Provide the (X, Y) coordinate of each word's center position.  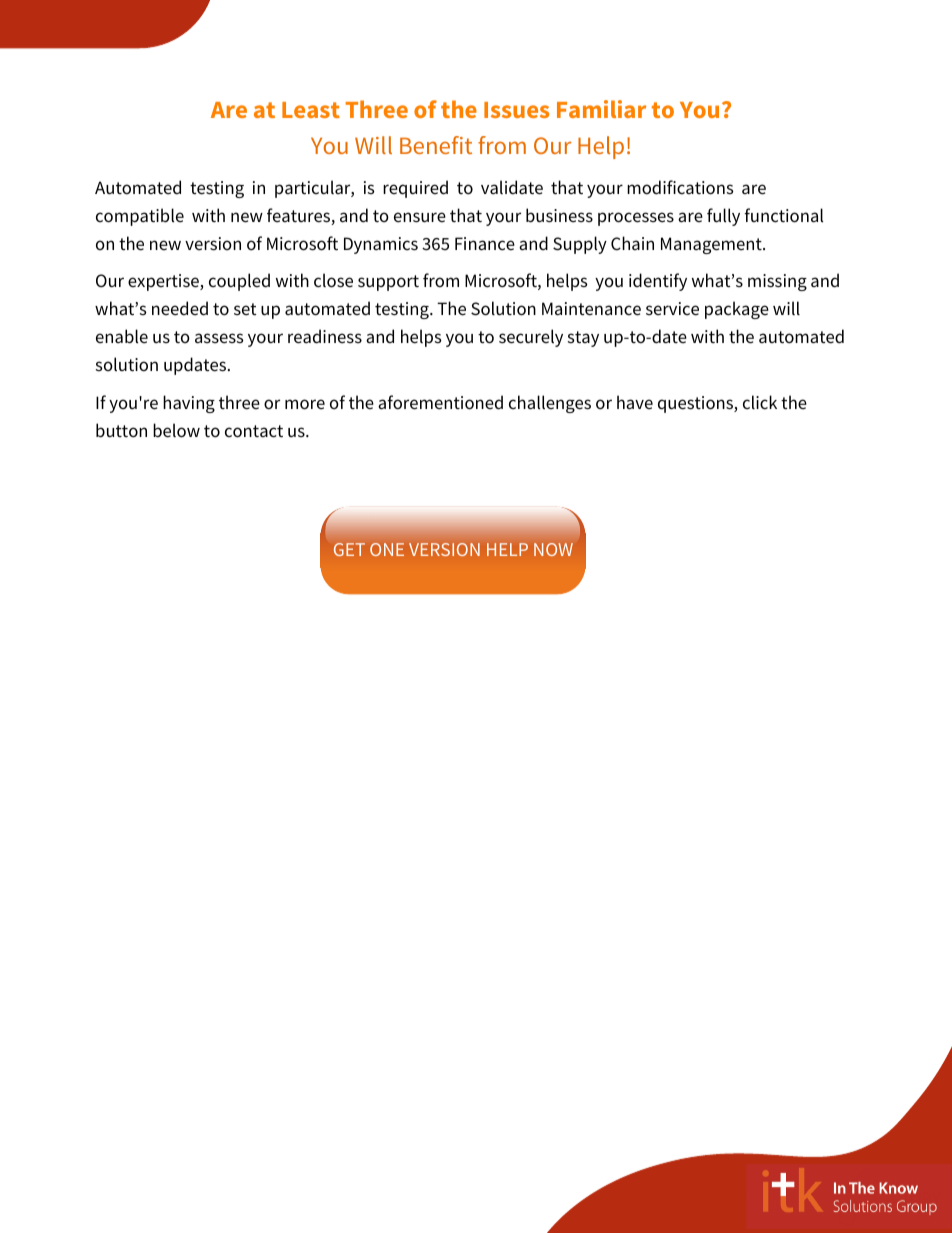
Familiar (601, 109)
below (176, 430)
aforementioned (440, 402)
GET (349, 549)
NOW (553, 549)
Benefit (436, 145)
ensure (420, 217)
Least (311, 110)
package (737, 310)
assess (219, 338)
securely (531, 338)
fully (723, 217)
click (760, 402)
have (635, 402)
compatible (140, 217)
